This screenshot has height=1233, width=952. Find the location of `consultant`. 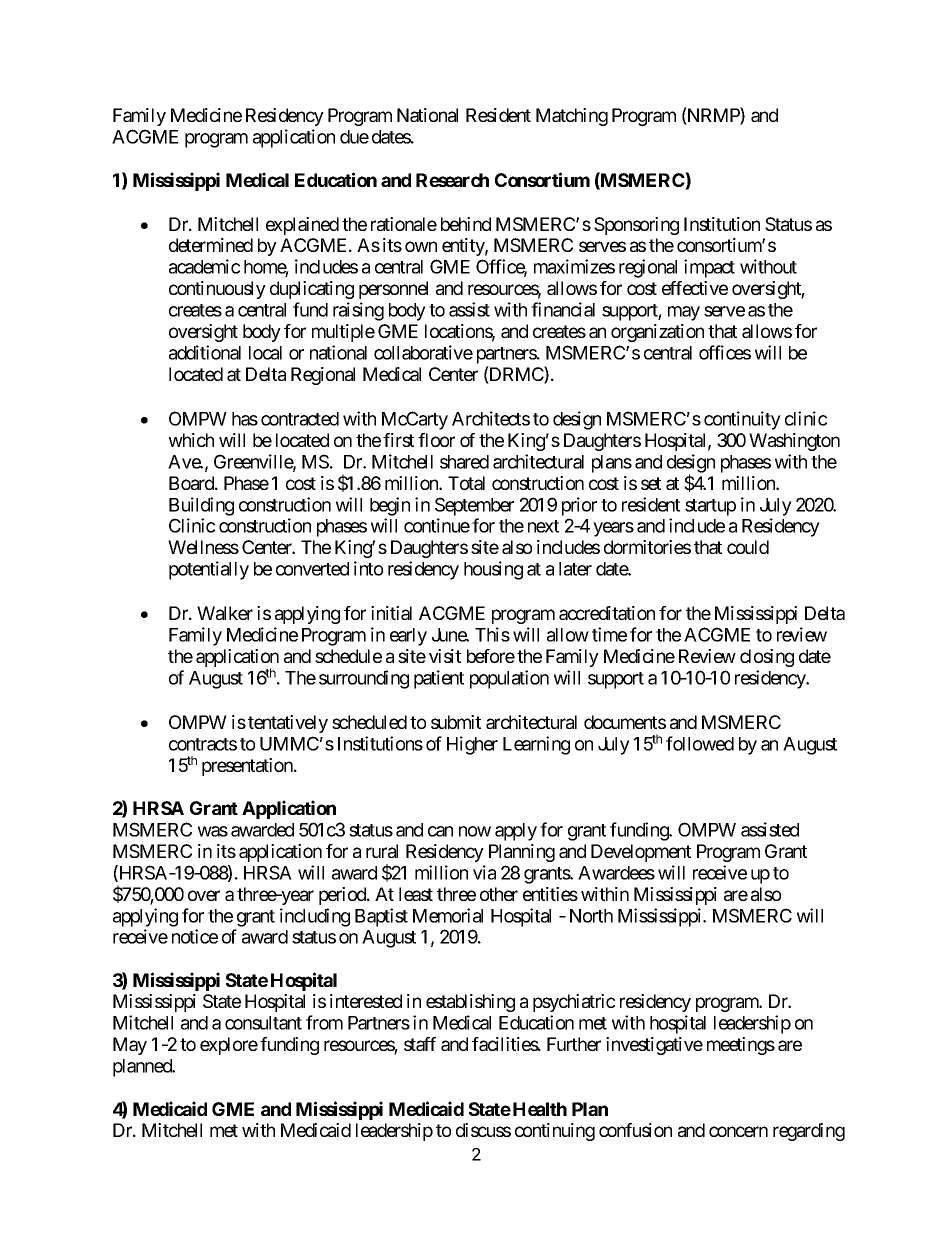

consultant is located at coordinates (263, 1023).
